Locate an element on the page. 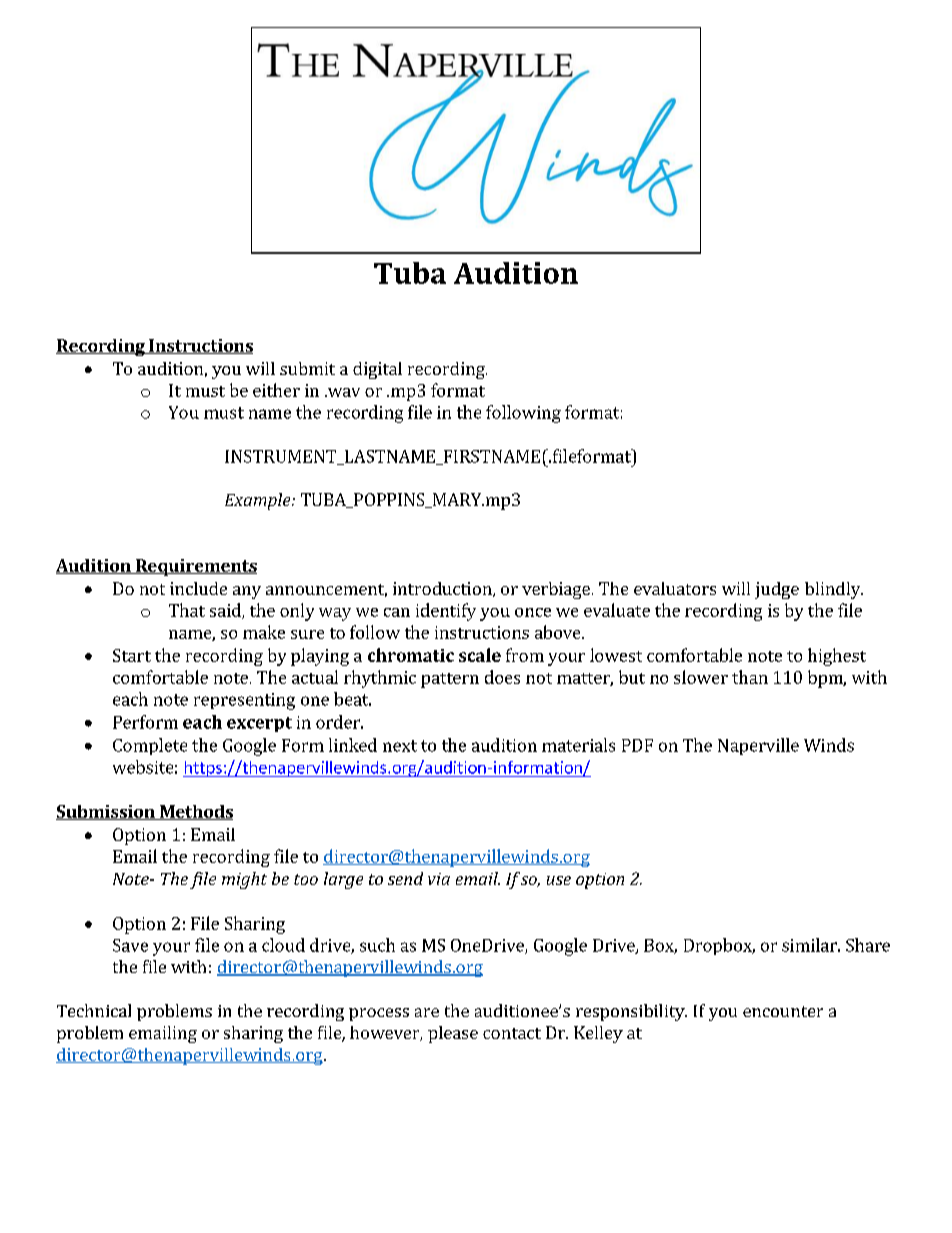  either is located at coordinates (276, 390).
